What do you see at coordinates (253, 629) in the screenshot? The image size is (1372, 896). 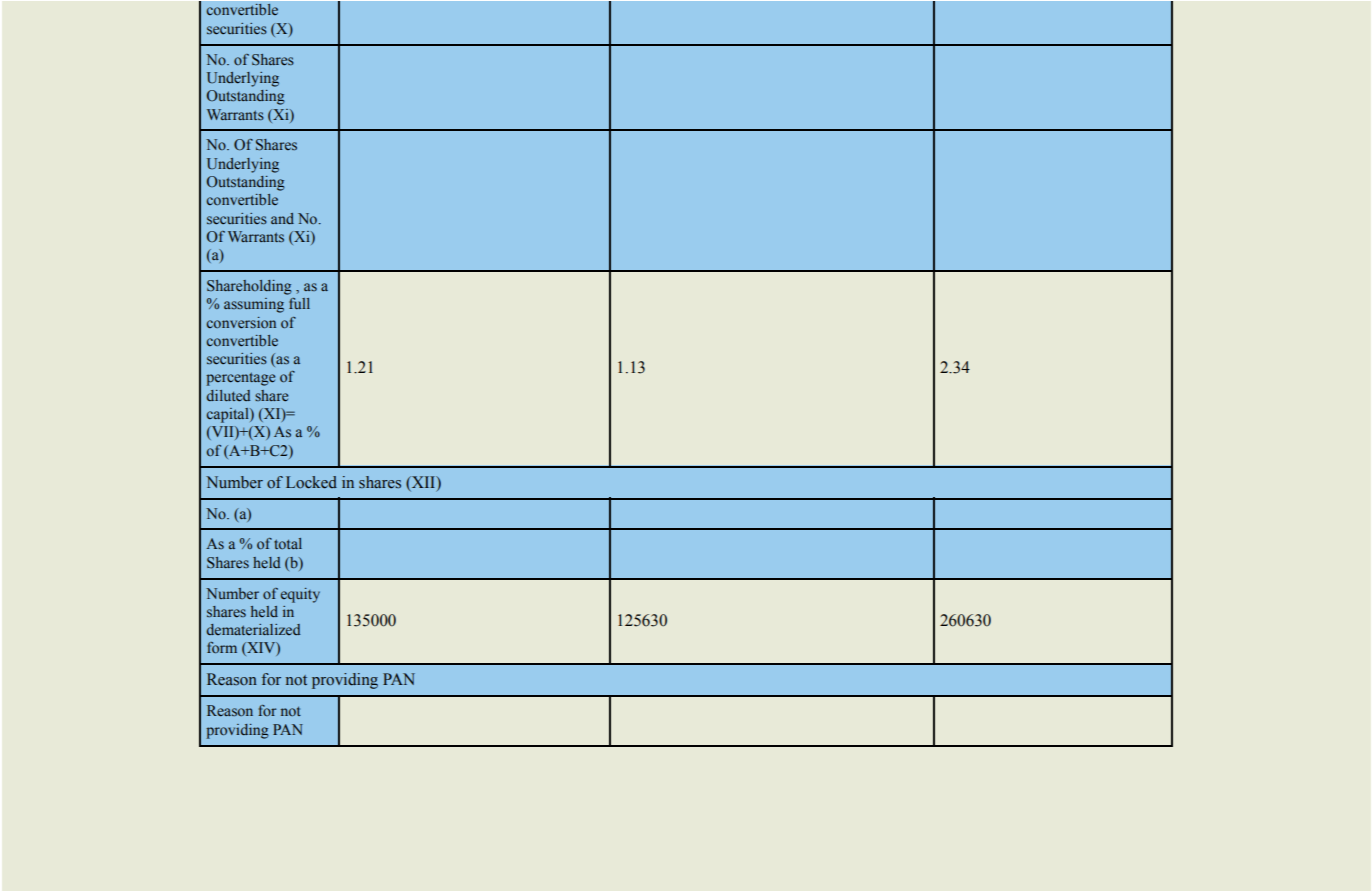 I see `dematerialized` at bounding box center [253, 629].
